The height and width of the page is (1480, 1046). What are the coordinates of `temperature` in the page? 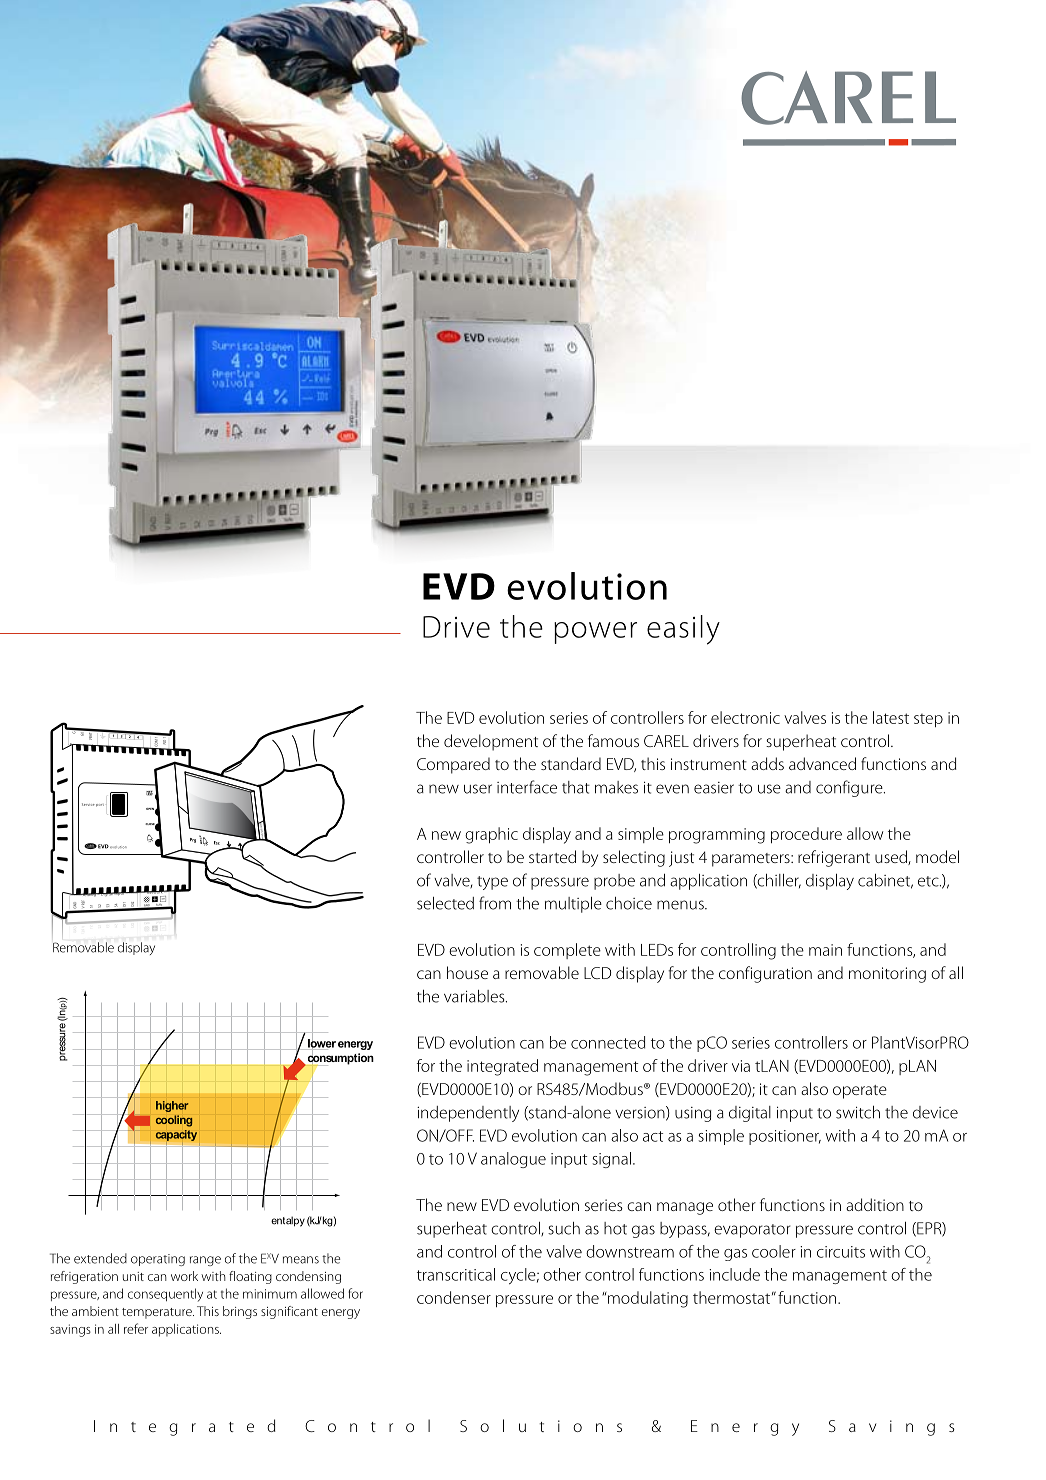 It's located at (158, 1313).
